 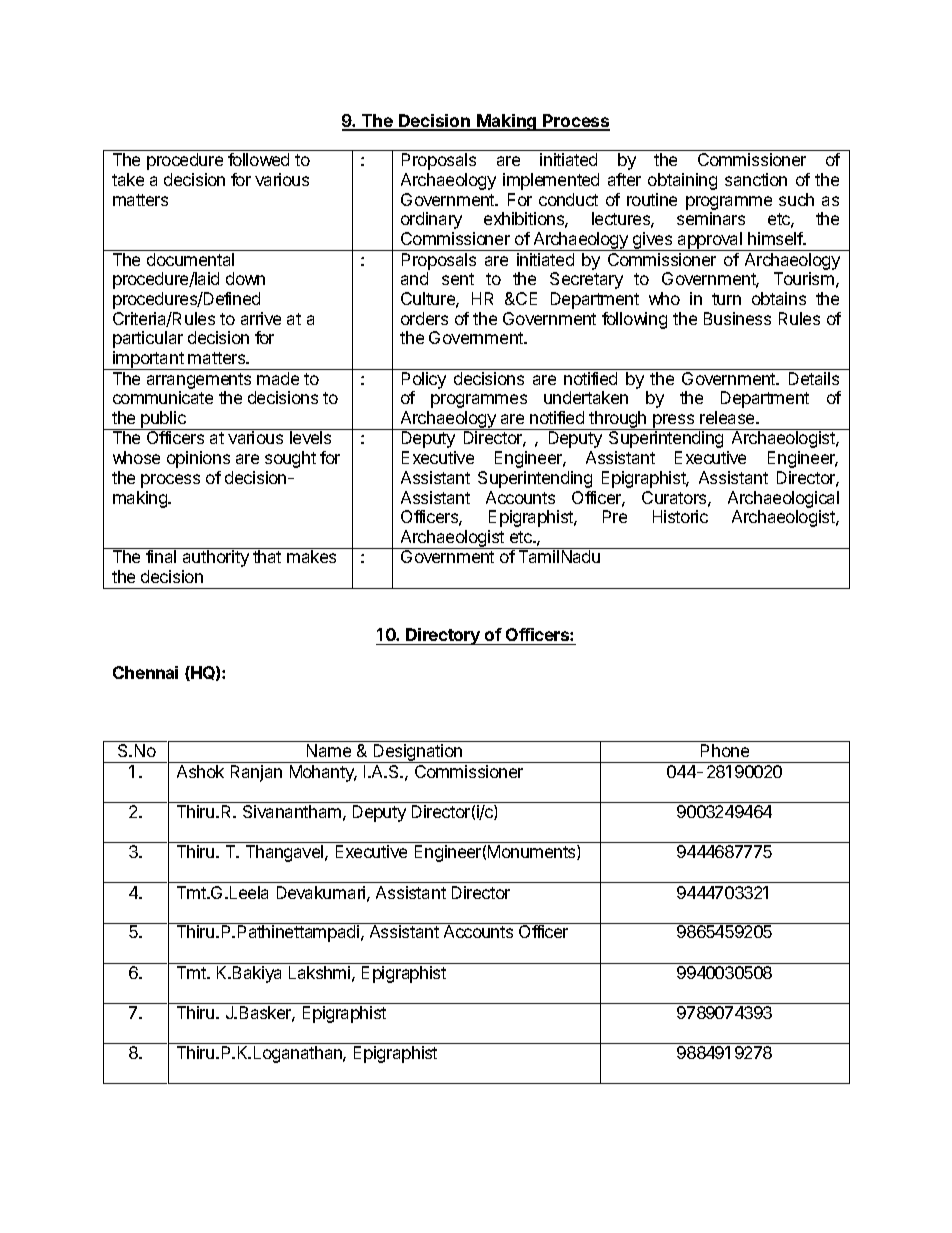 I want to click on arrive, so click(x=261, y=318).
